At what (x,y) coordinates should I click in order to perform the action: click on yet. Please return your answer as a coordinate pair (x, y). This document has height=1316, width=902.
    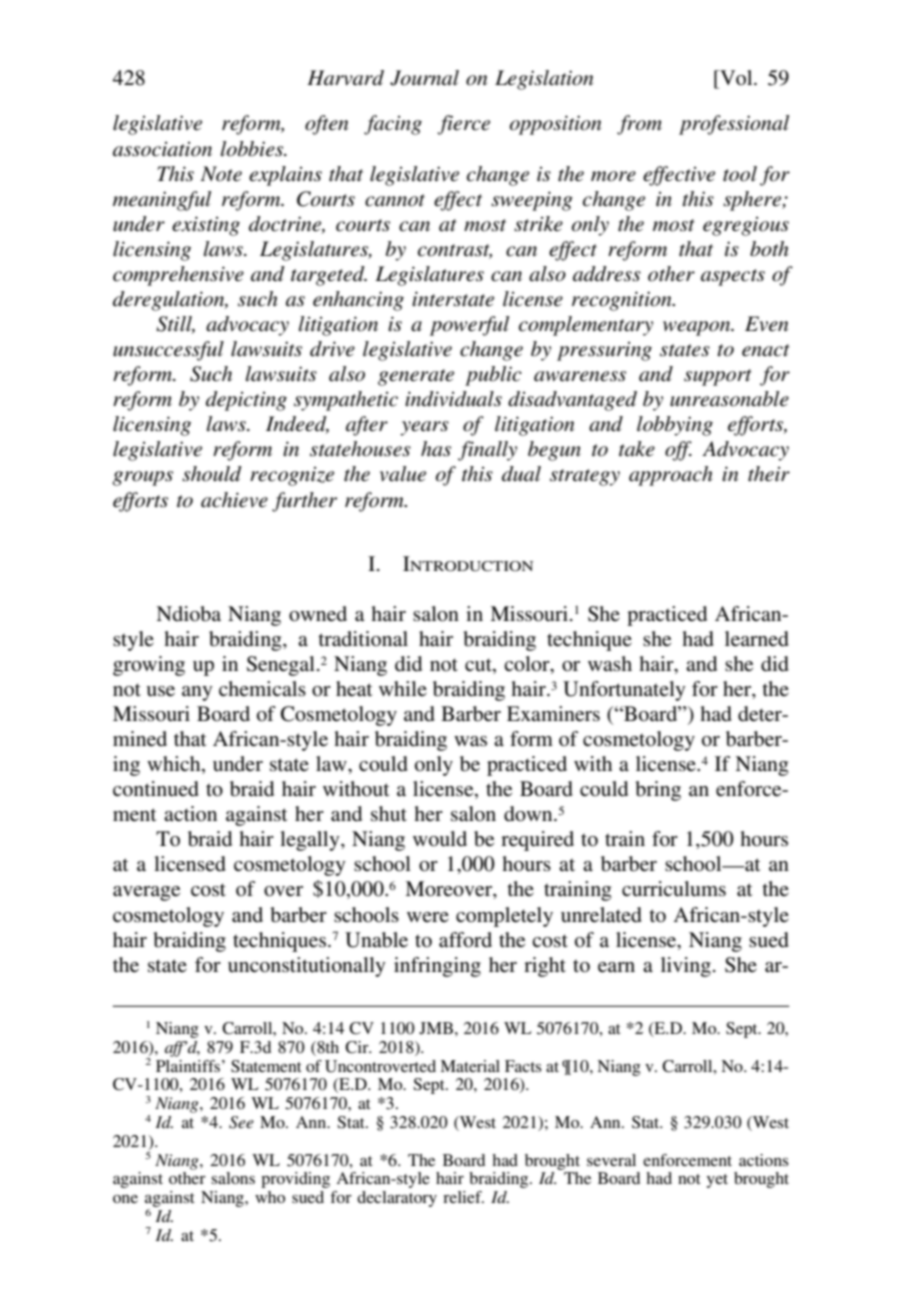
    Looking at the image, I should click on (717, 1181).
